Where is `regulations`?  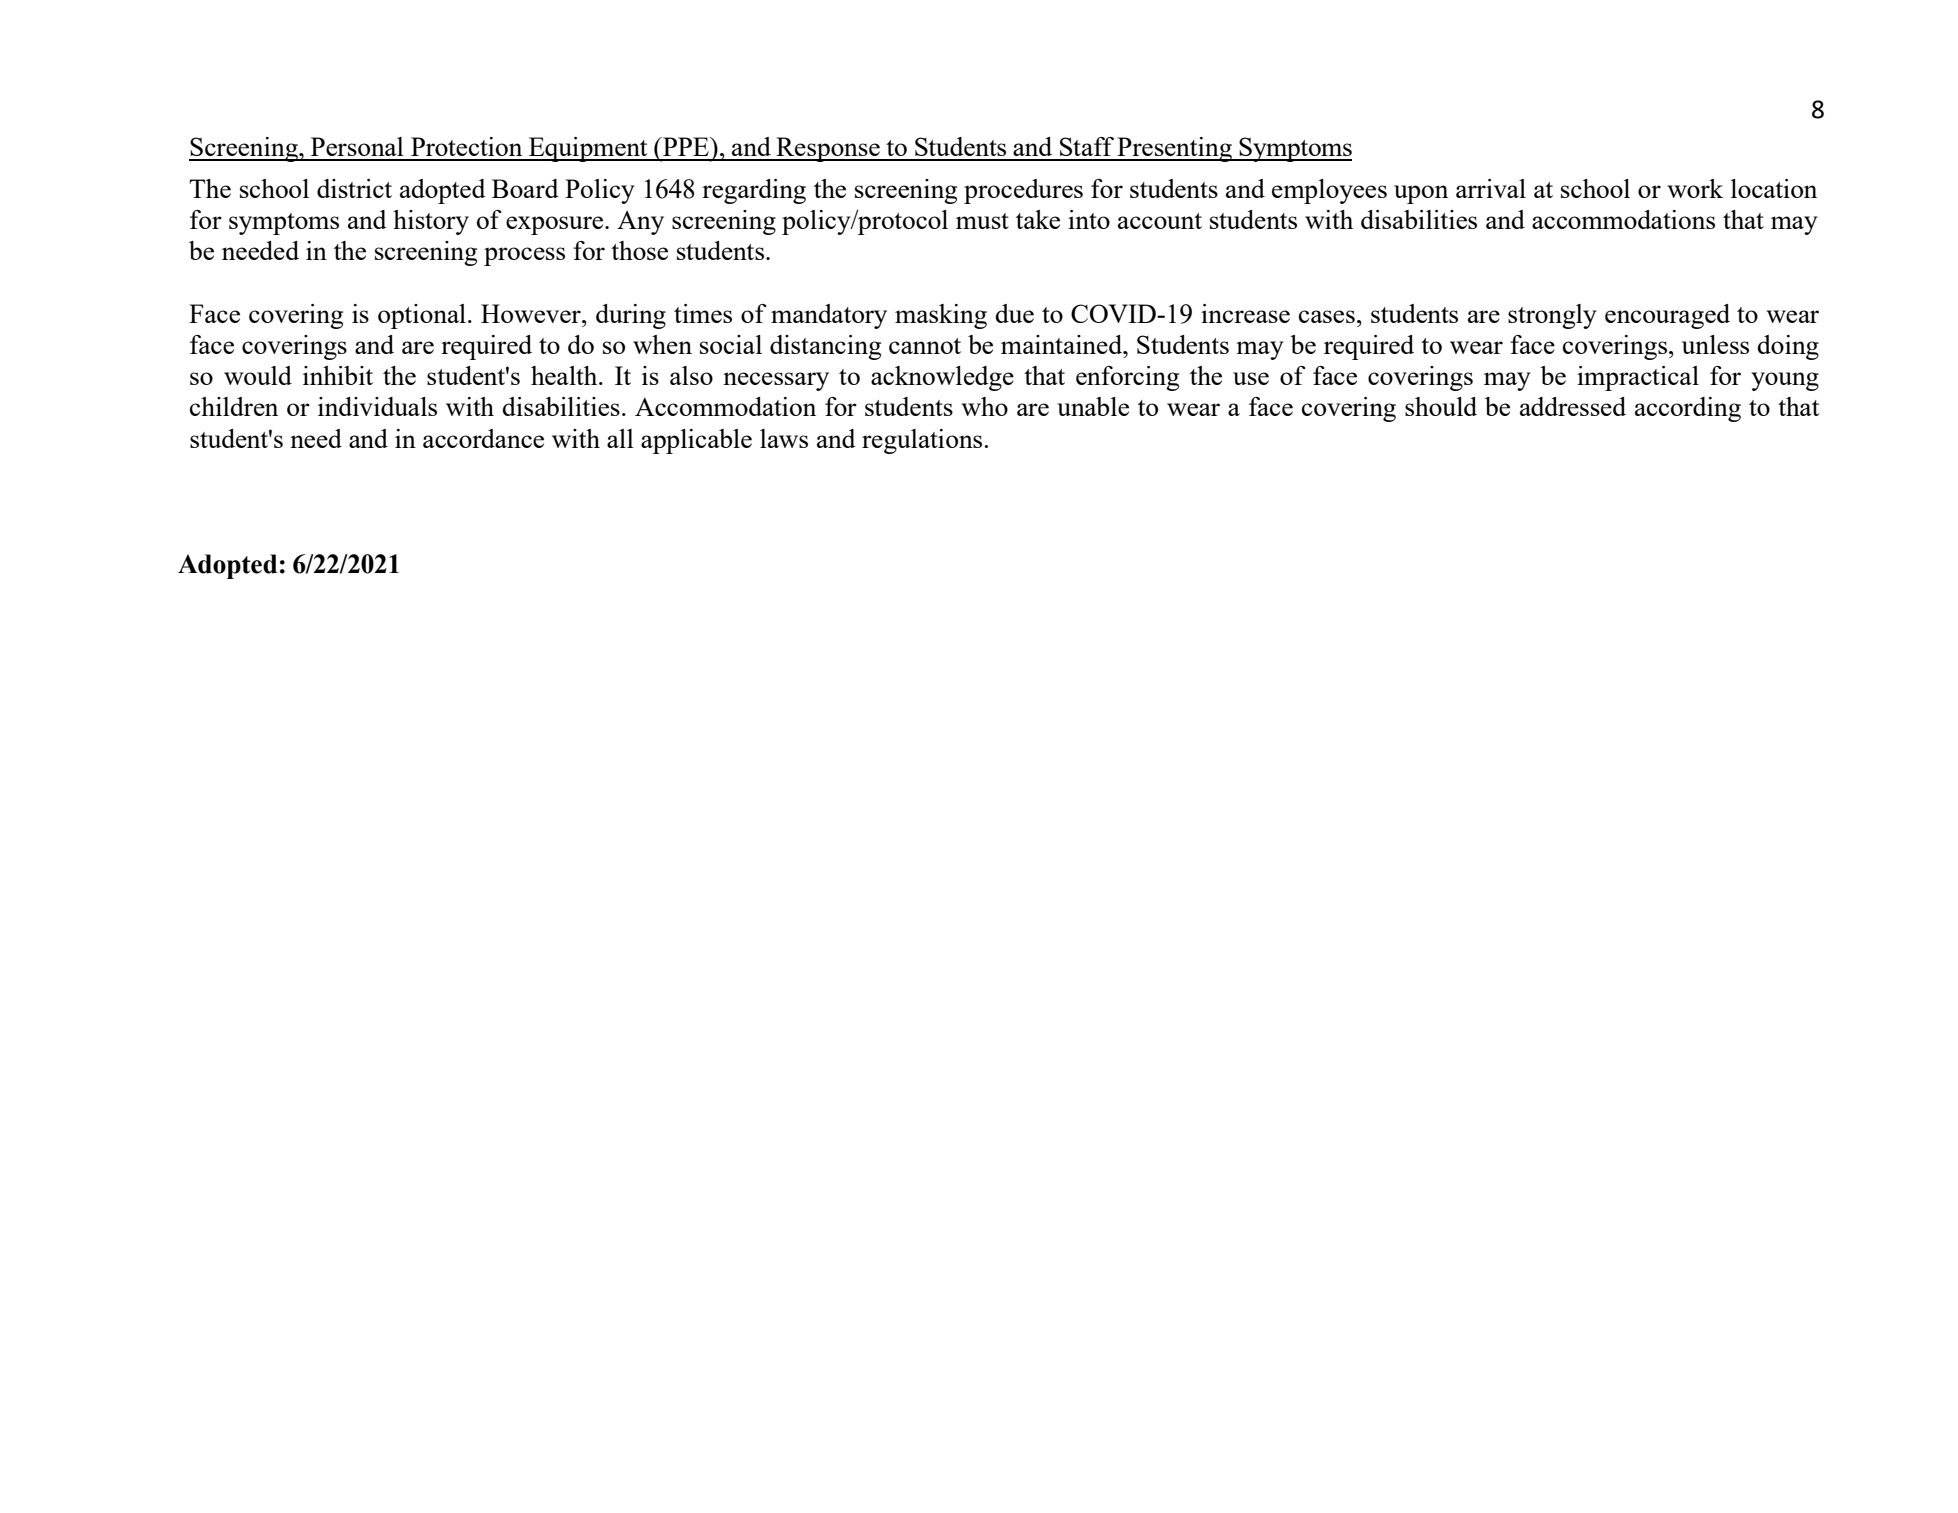
regulations is located at coordinates (922, 441).
